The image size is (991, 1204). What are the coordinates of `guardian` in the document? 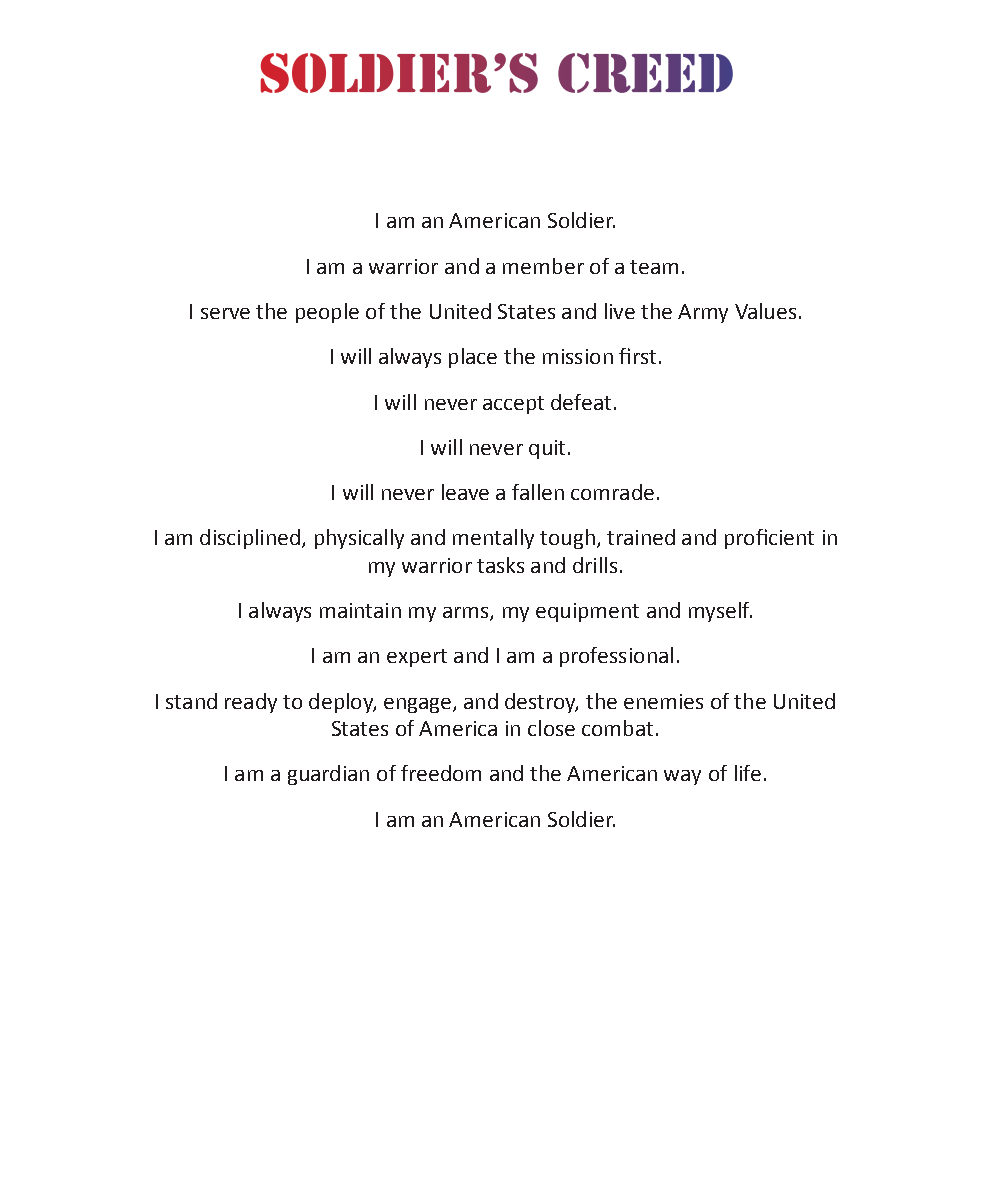 It's located at (328, 775).
